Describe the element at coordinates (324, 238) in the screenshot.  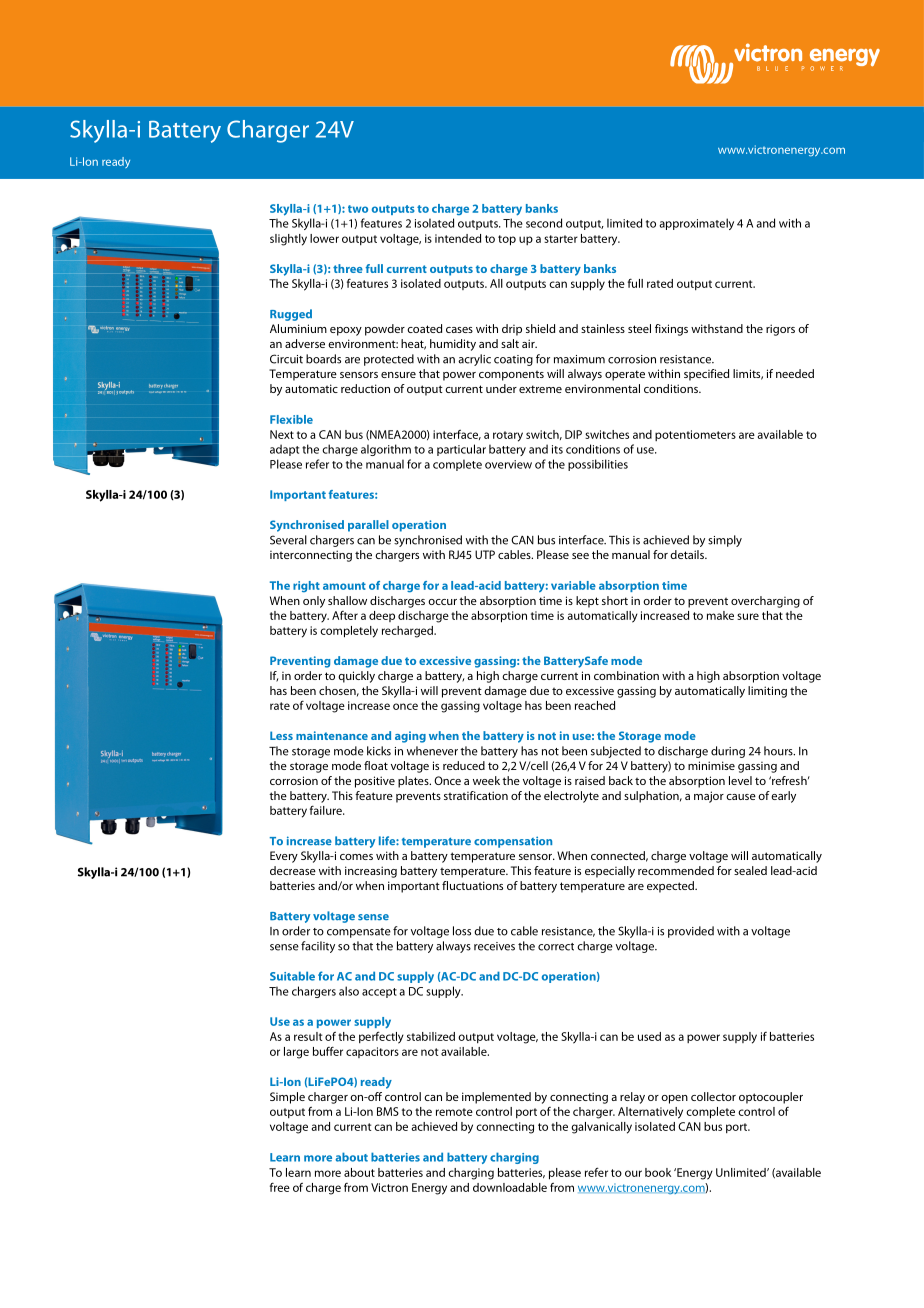
I see `lower` at that location.
